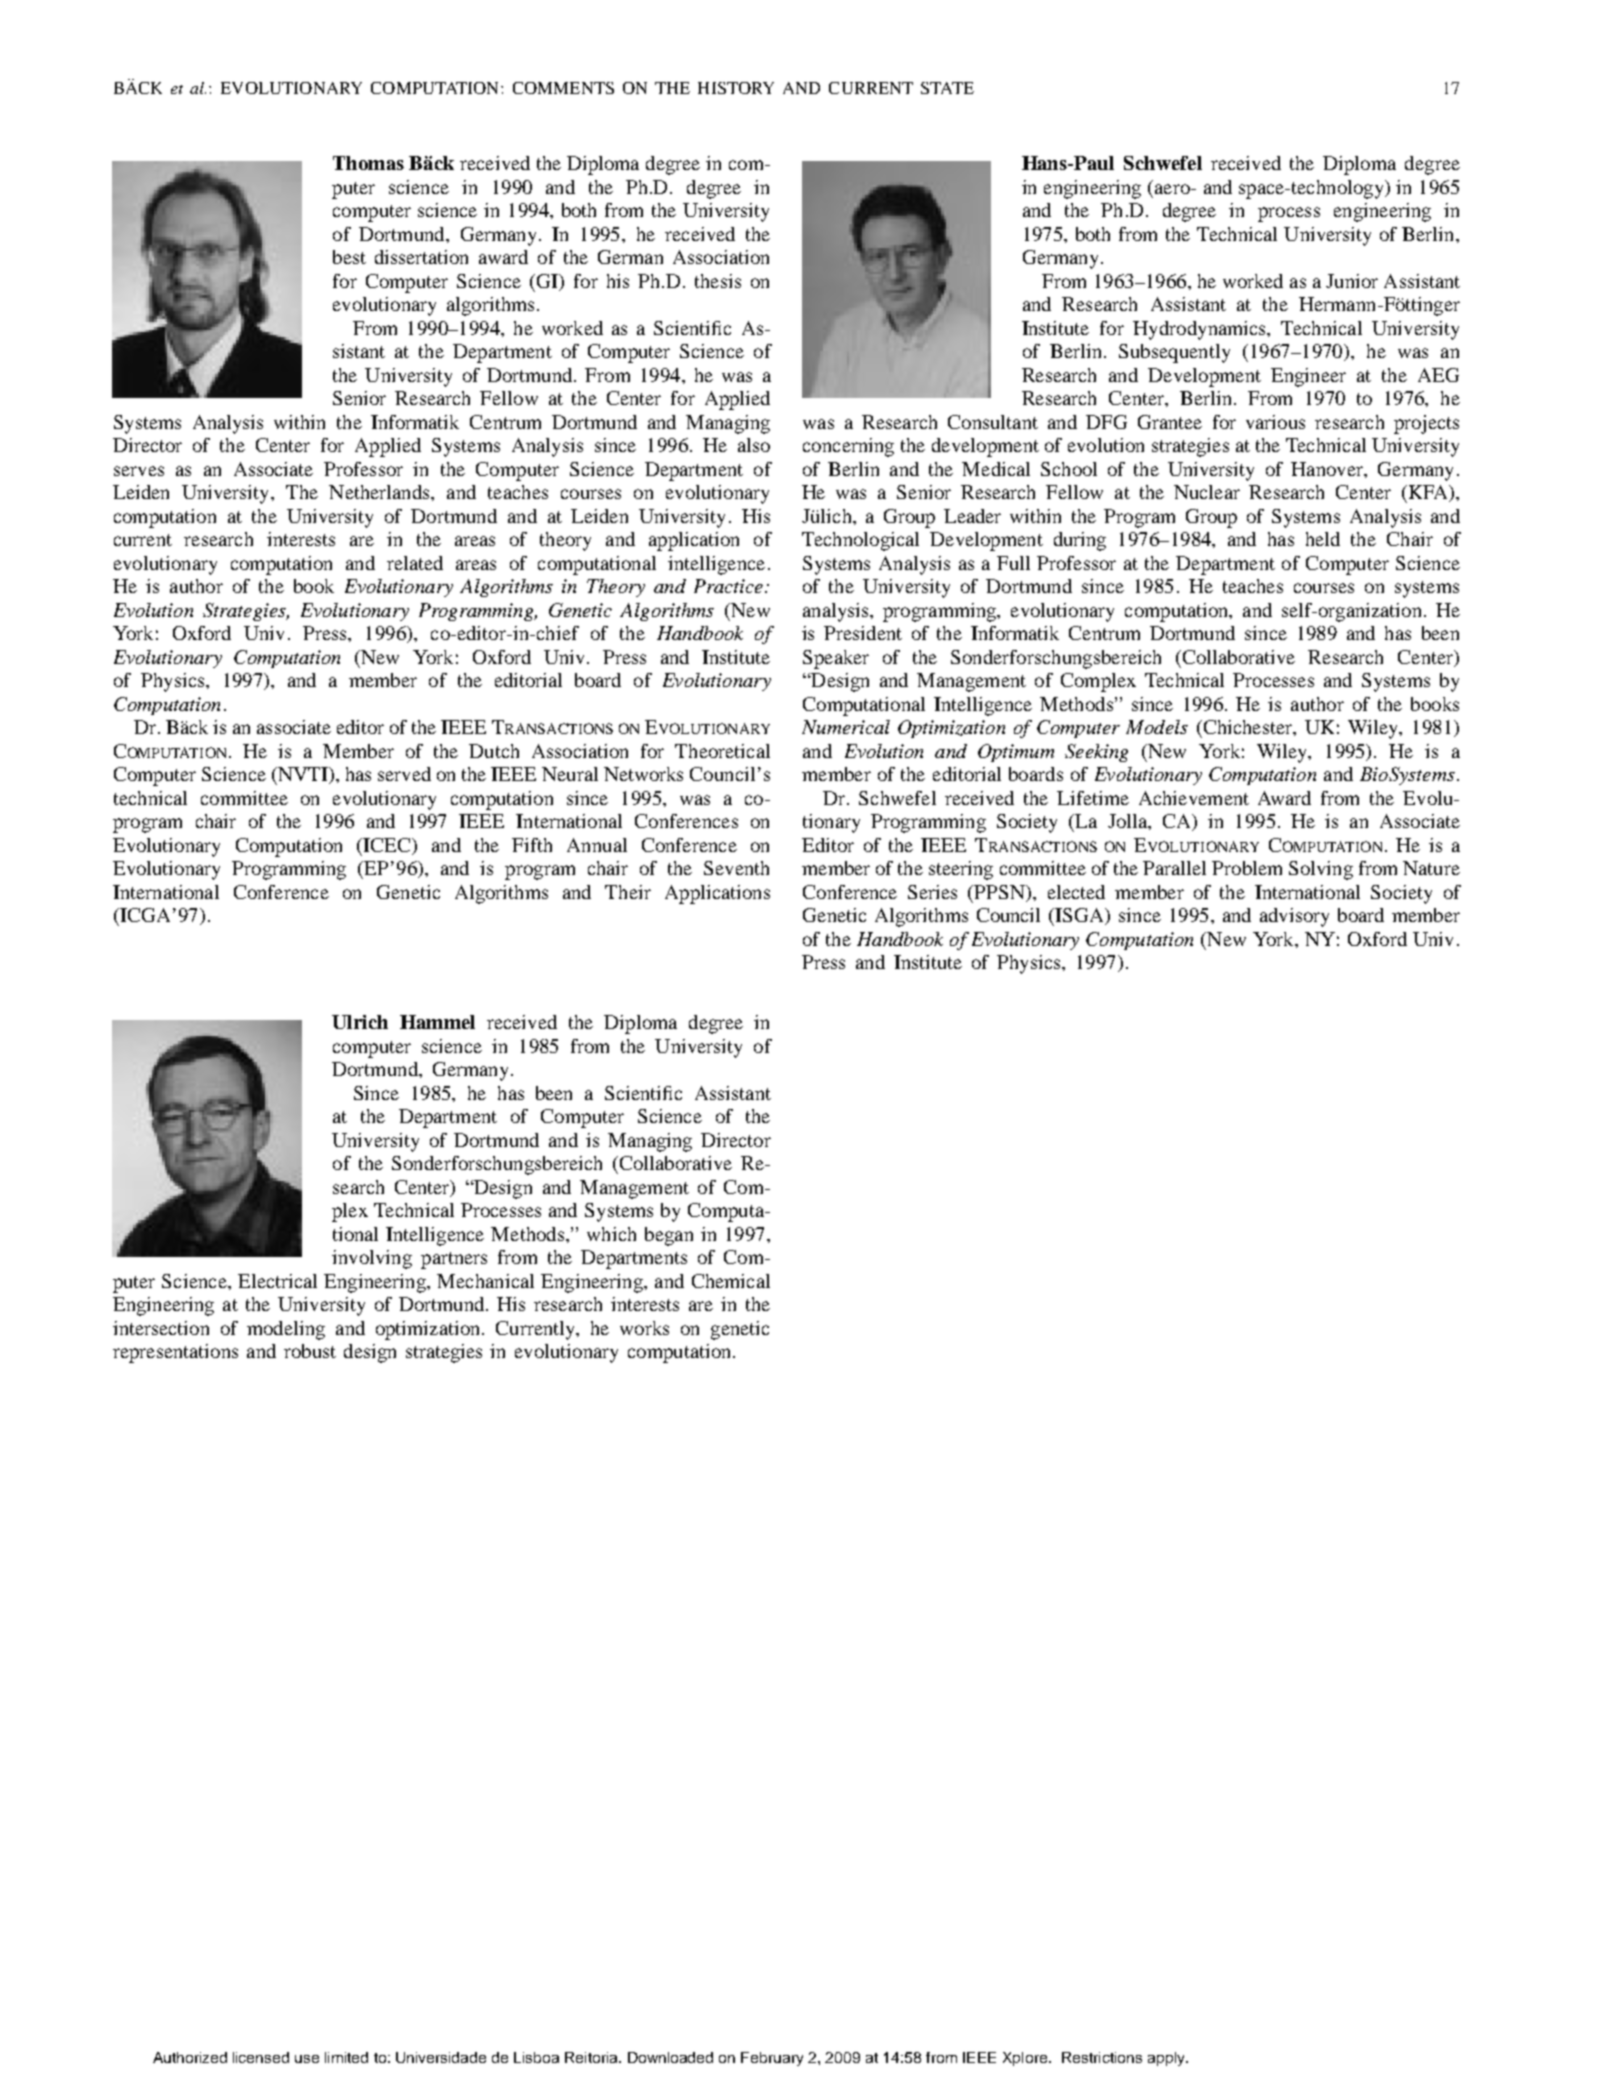 This screenshot has width=1604, height=2075. What do you see at coordinates (307, 2059) in the screenshot?
I see `use` at bounding box center [307, 2059].
